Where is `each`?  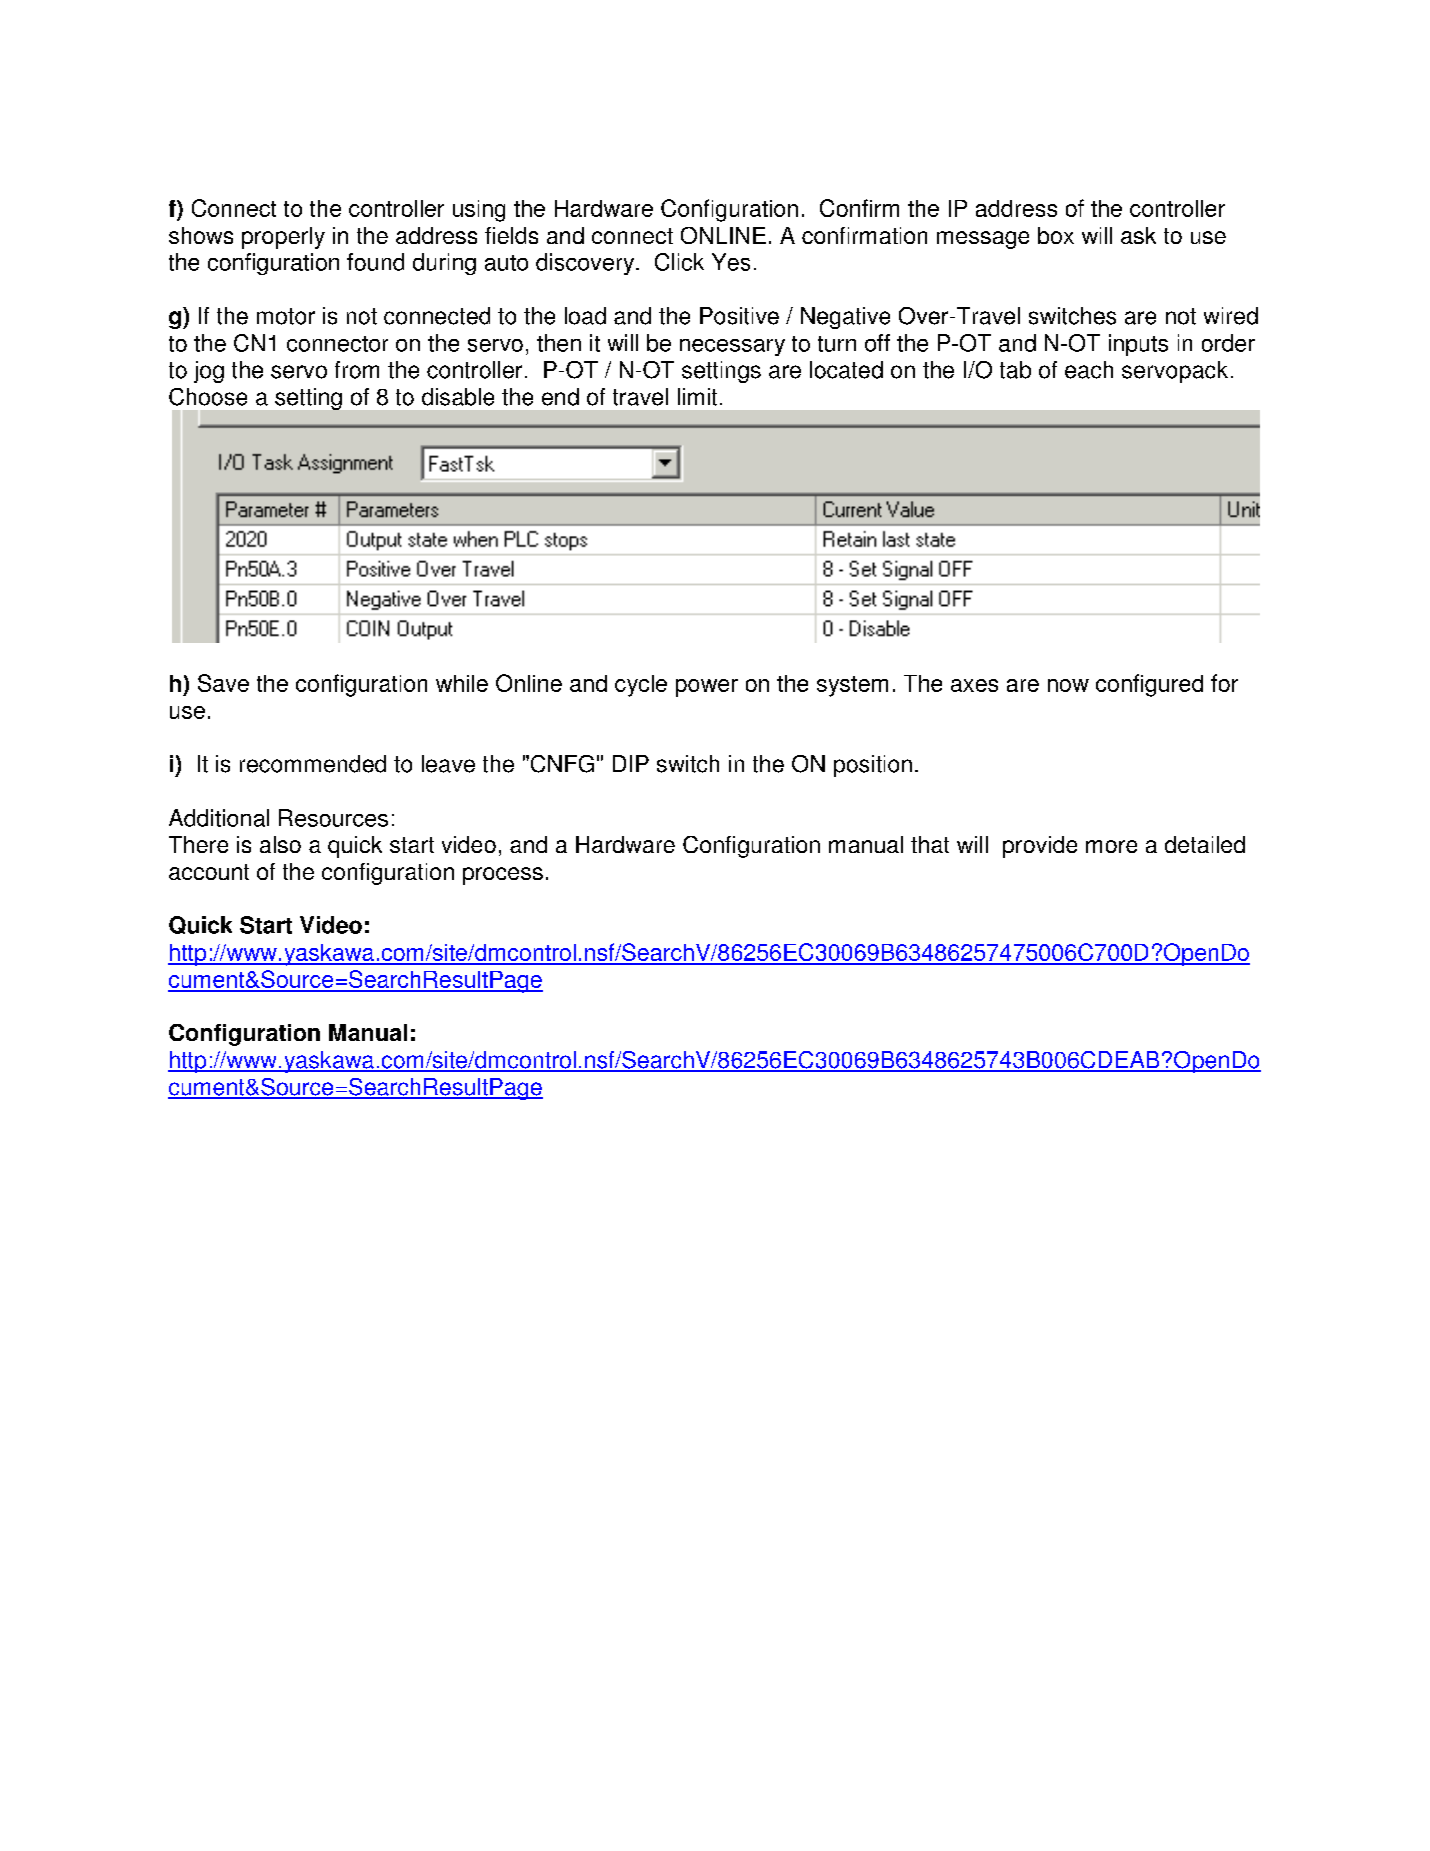
each is located at coordinates (1089, 370).
